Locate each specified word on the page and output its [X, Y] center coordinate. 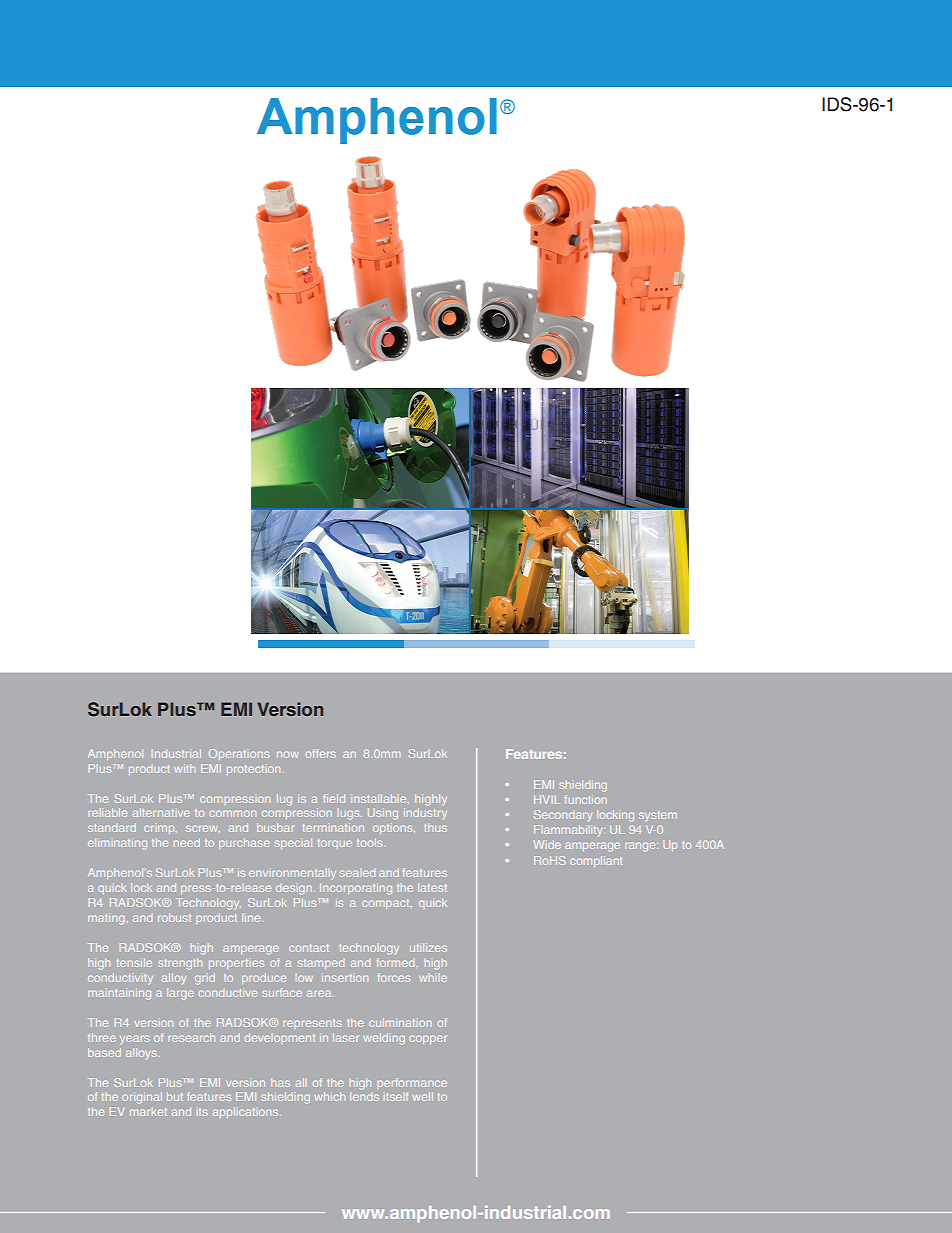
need [187, 842]
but [175, 1096]
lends [364, 1096]
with [184, 768]
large [180, 994]
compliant [596, 861]
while [433, 978]
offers [321, 753]
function [586, 799]
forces [394, 977]
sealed [357, 873]
